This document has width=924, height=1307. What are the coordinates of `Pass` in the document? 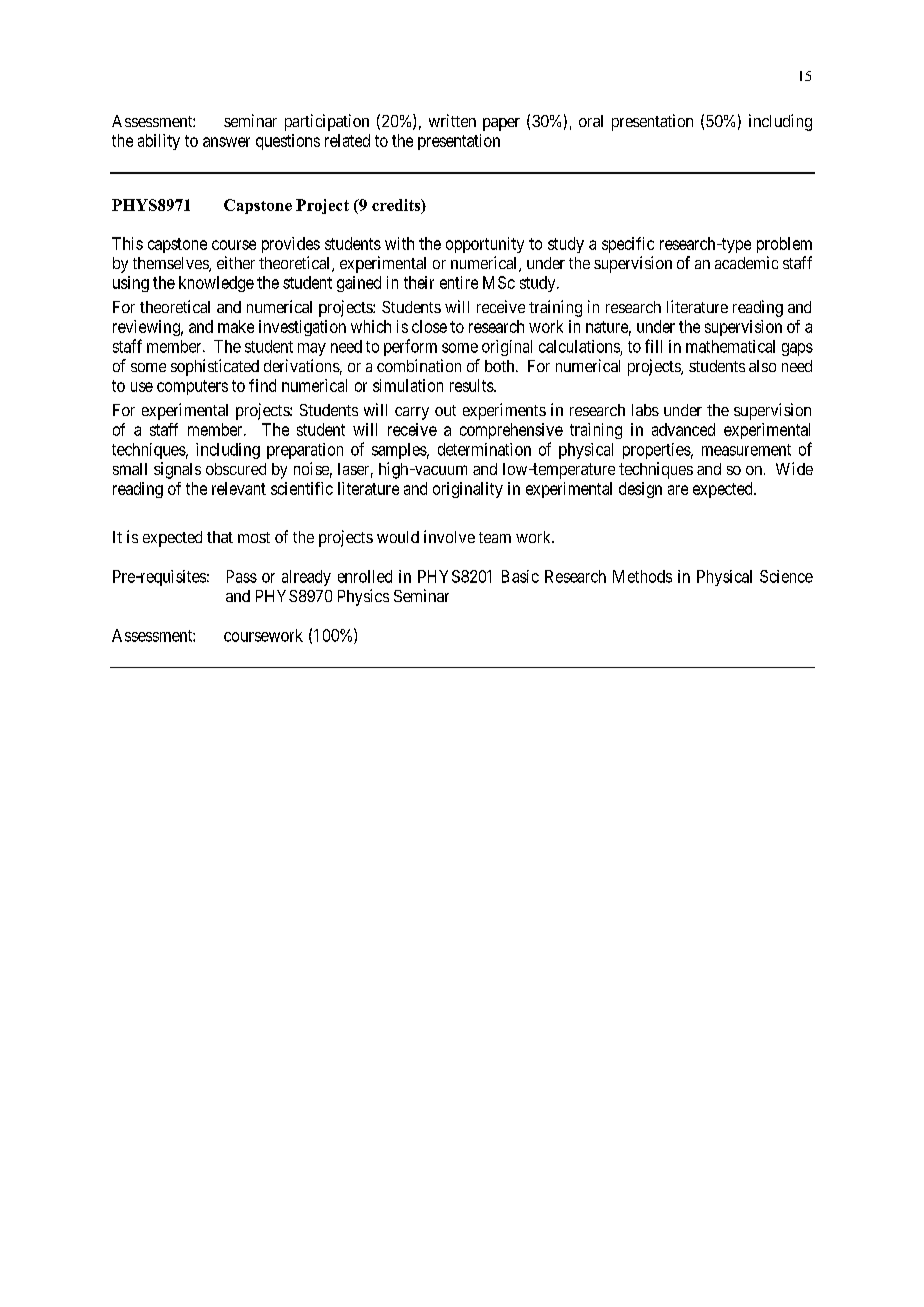 It's located at (242, 576).
